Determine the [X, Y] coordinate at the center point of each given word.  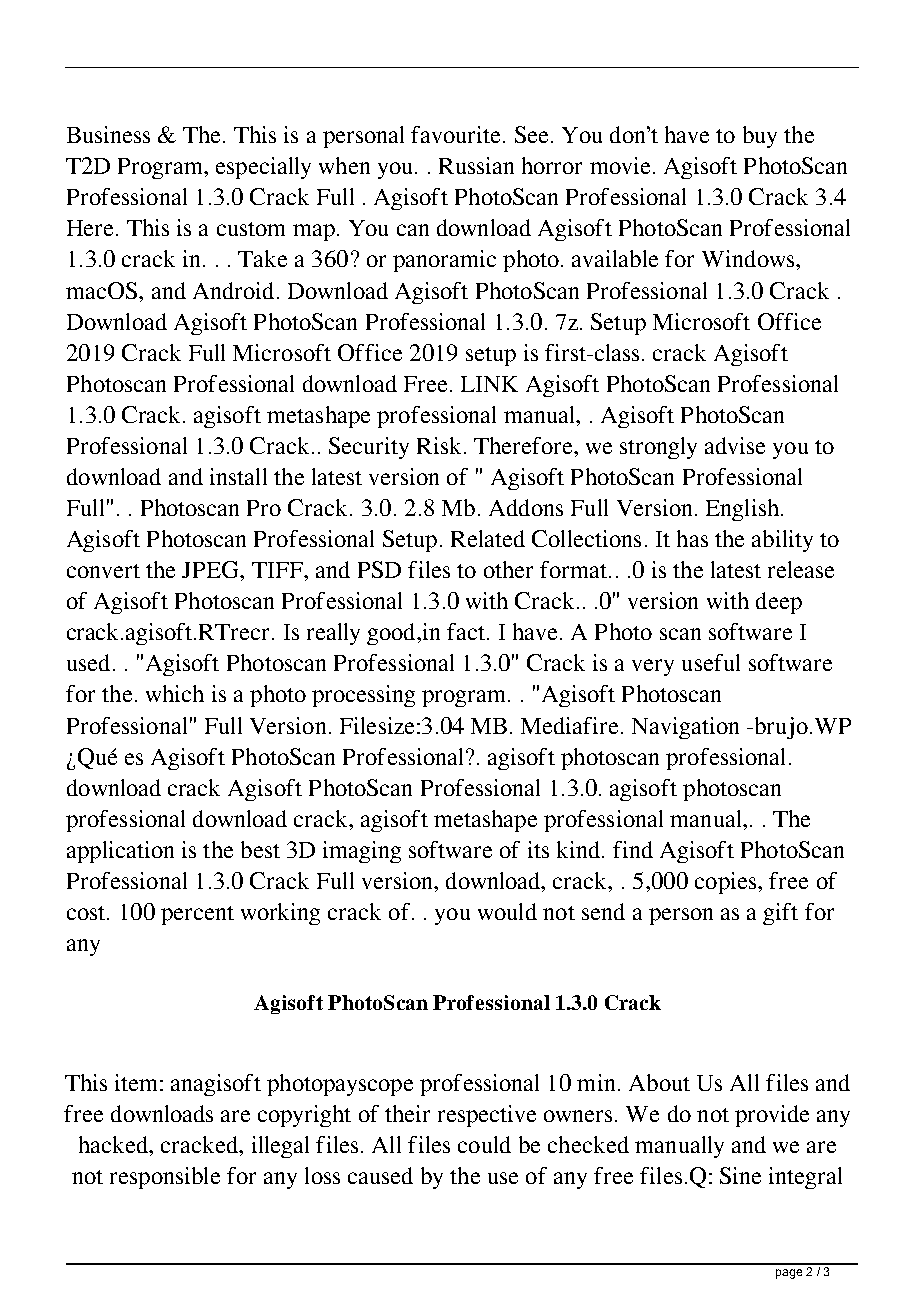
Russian [476, 165]
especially [263, 168]
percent [197, 915]
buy [760, 137]
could [484, 1144]
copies [727, 883]
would [507, 911]
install [238, 476]
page [789, 1274]
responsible [165, 1178]
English [742, 510]
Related [488, 538]
